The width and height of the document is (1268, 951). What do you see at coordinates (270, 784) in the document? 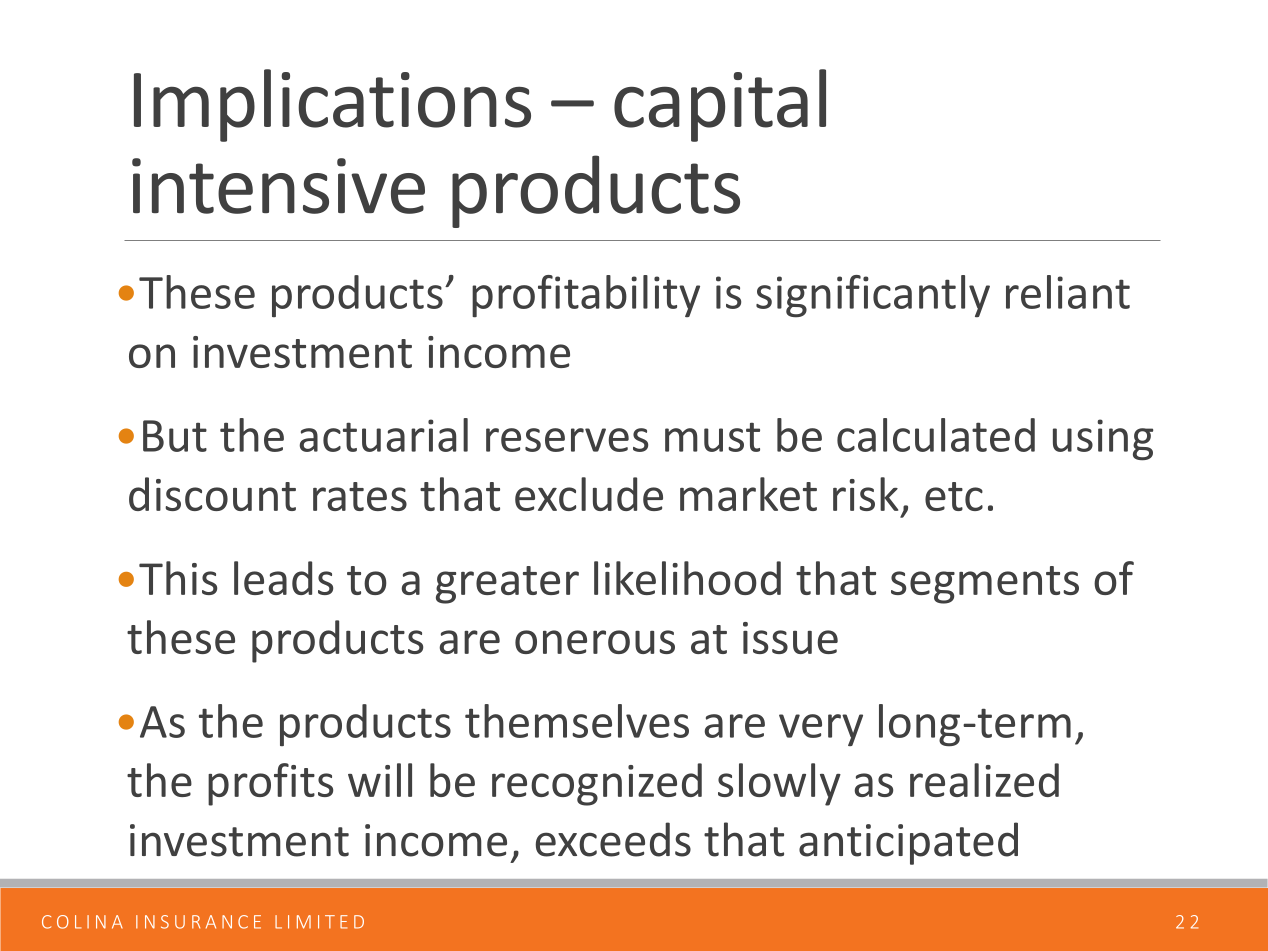
I see `profits` at bounding box center [270, 784].
